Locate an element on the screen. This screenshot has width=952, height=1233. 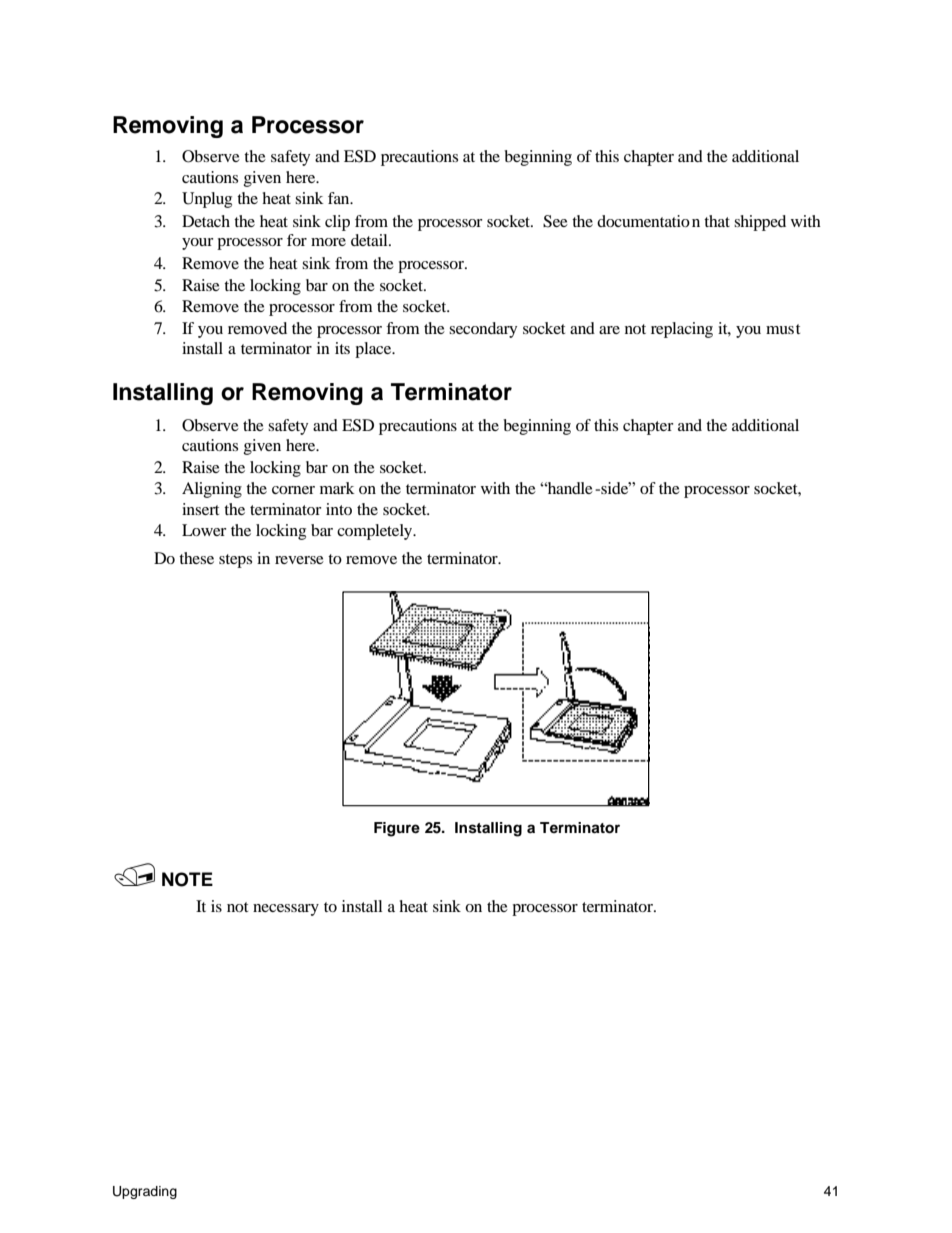
Figure is located at coordinates (397, 829).
